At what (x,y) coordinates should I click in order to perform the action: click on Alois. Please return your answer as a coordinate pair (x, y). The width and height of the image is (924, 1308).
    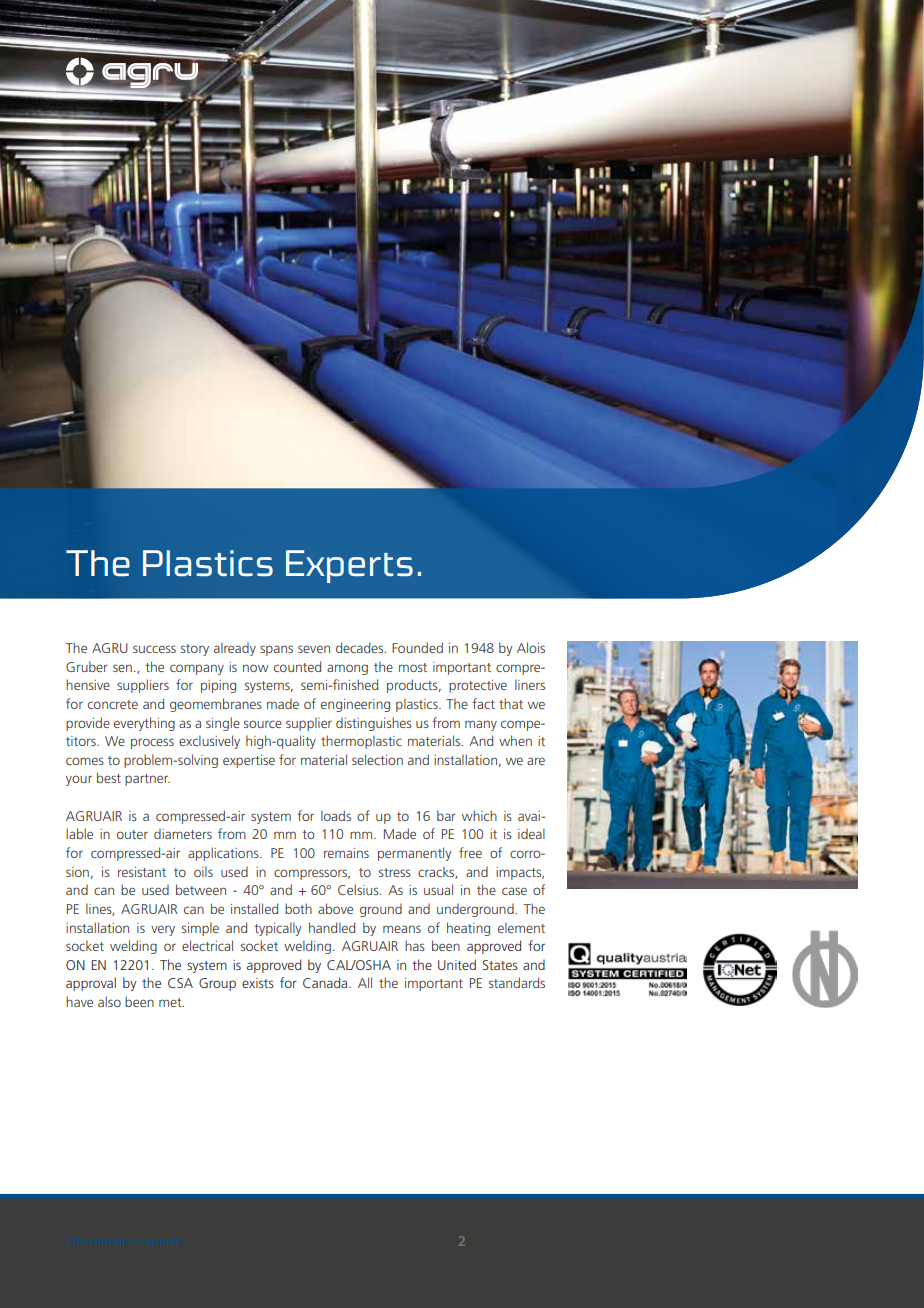
    Looking at the image, I should click on (531, 647).
